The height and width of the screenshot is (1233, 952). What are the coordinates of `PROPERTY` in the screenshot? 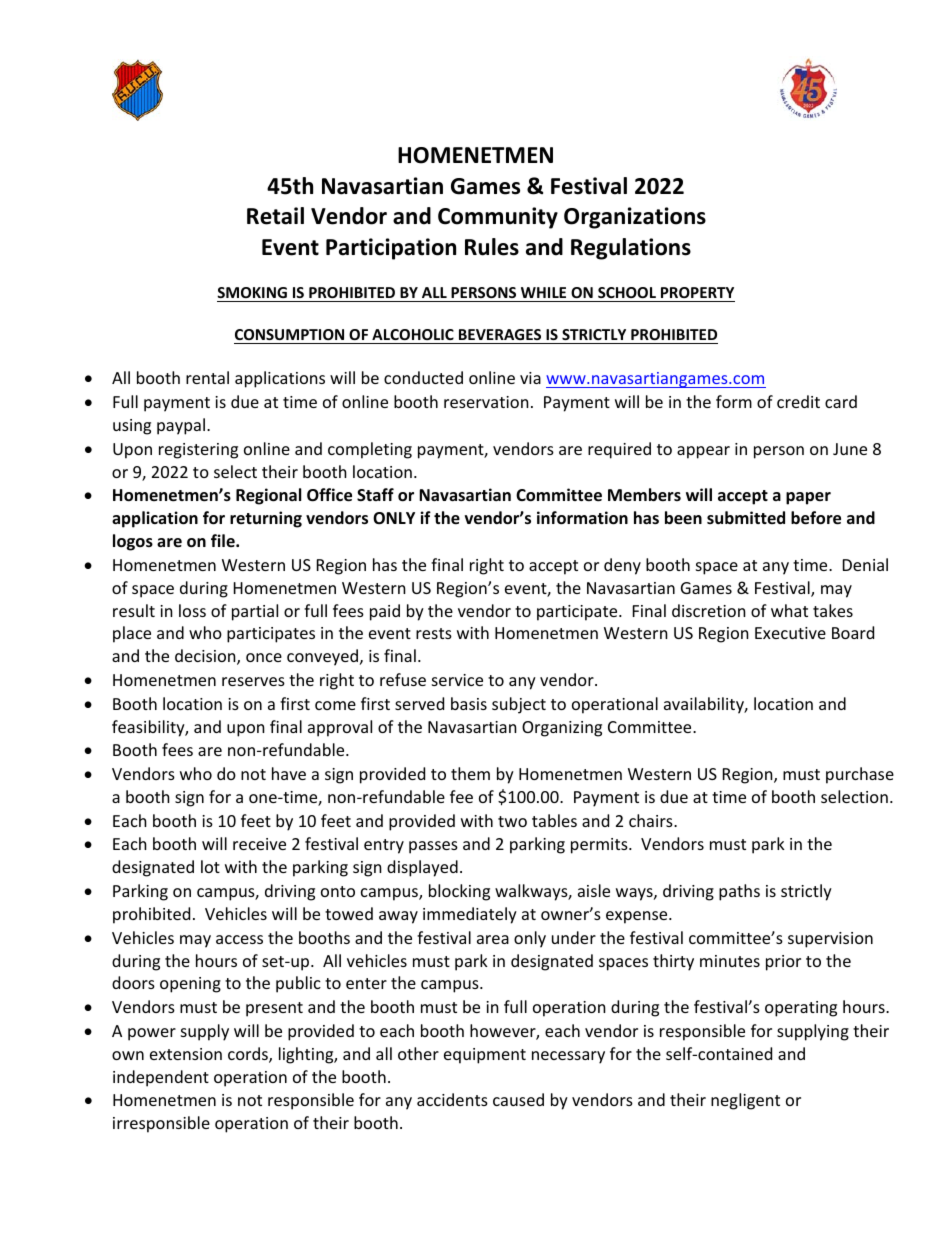 It's located at (697, 294).
